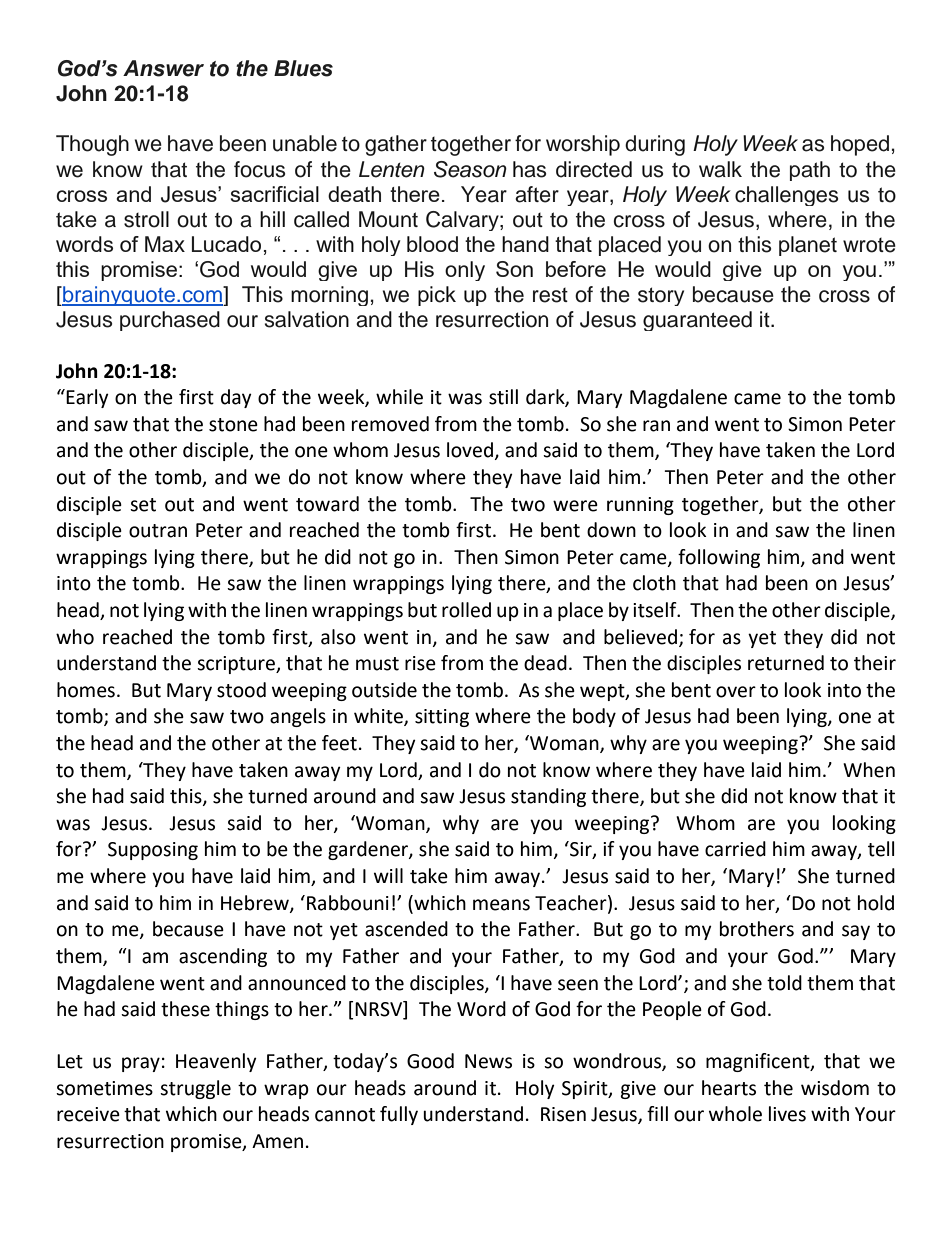 The image size is (952, 1233). Describe the element at coordinates (860, 145) in the screenshot. I see `hoped` at that location.
